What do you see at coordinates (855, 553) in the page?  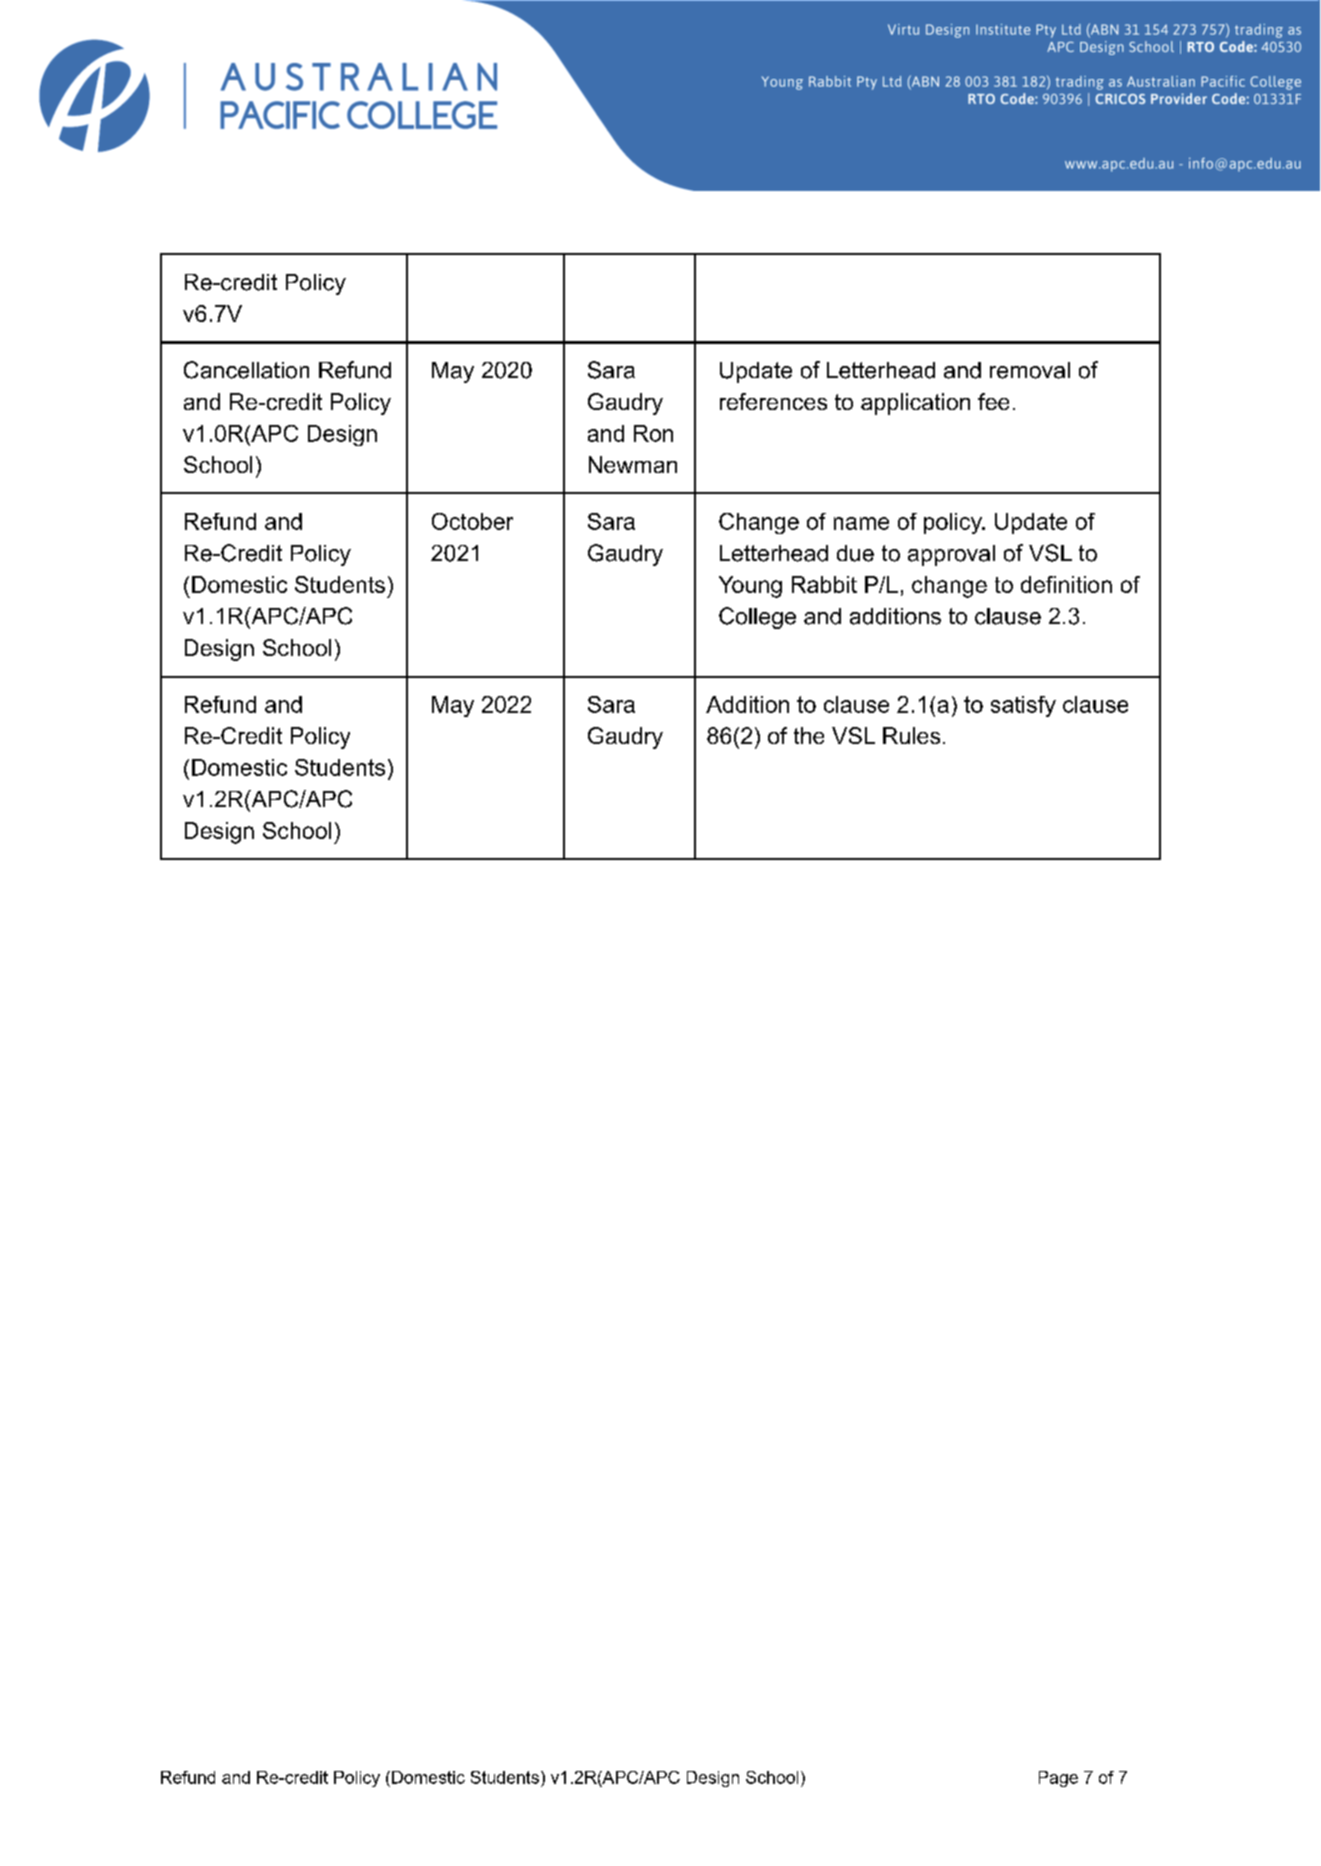 I see `due` at bounding box center [855, 553].
